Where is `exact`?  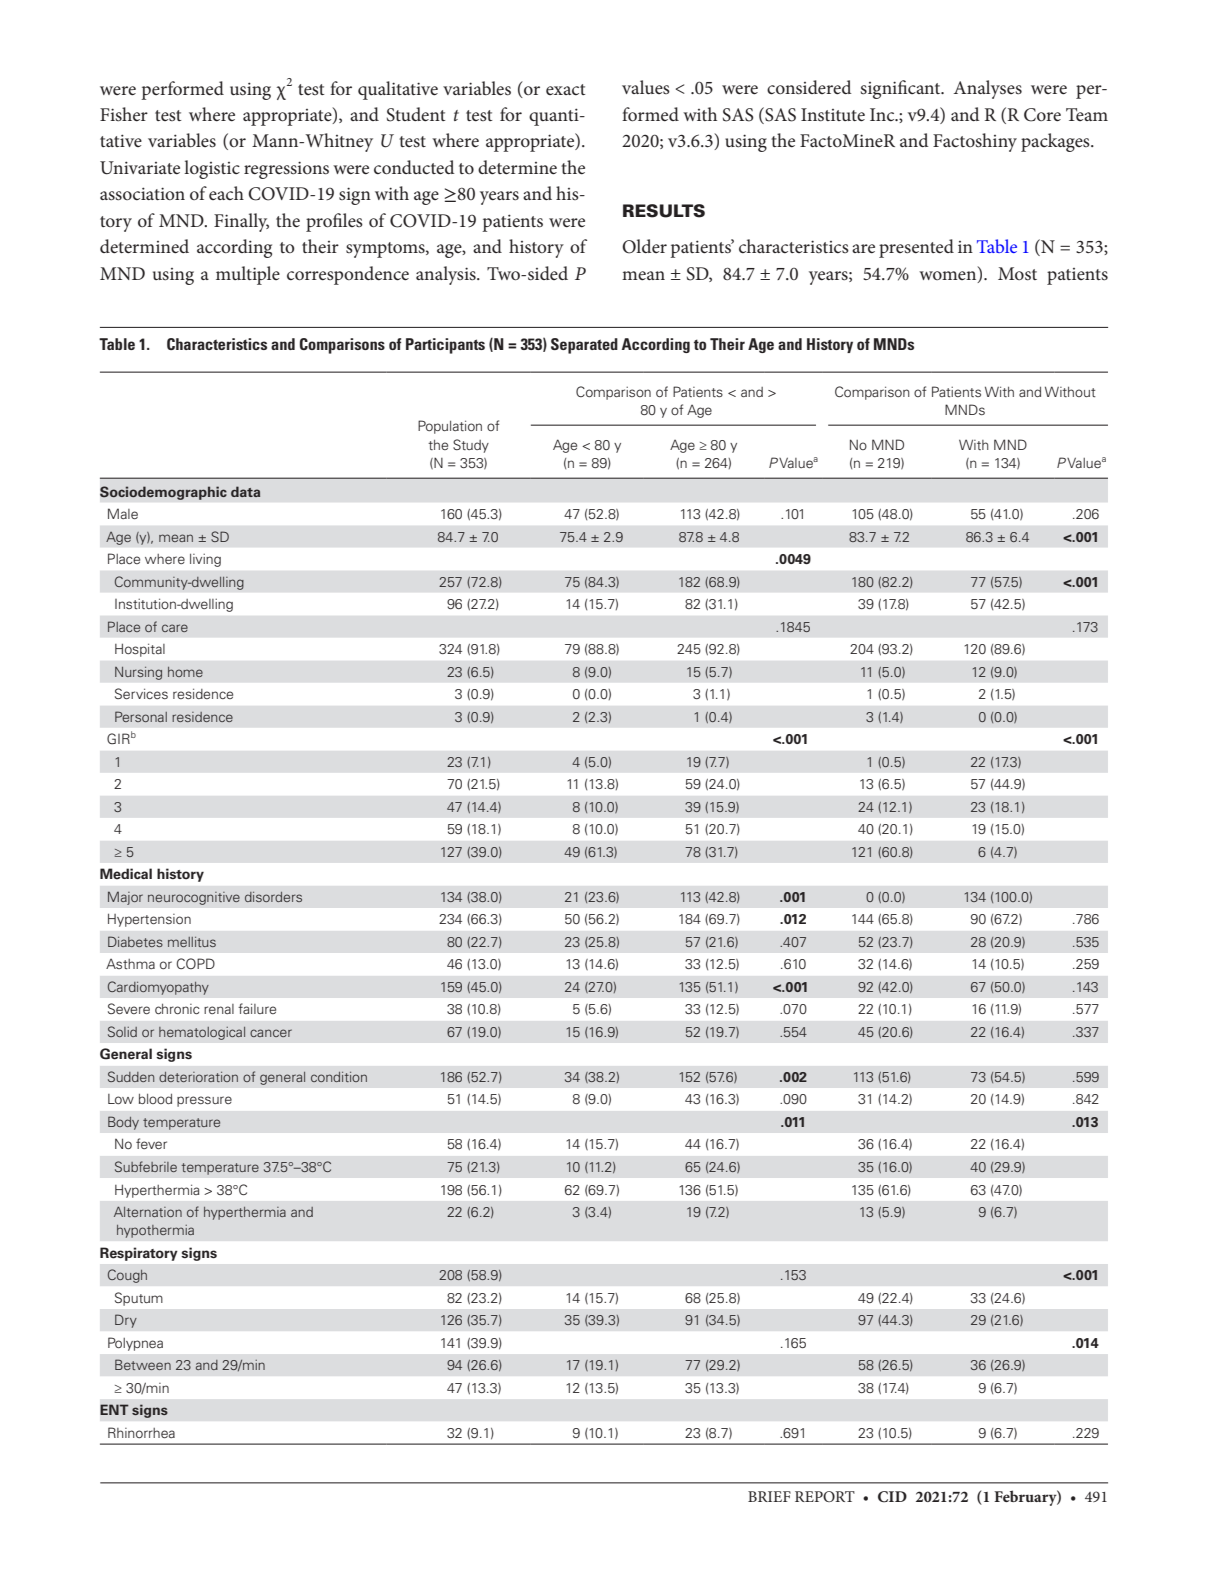 exact is located at coordinates (566, 89).
